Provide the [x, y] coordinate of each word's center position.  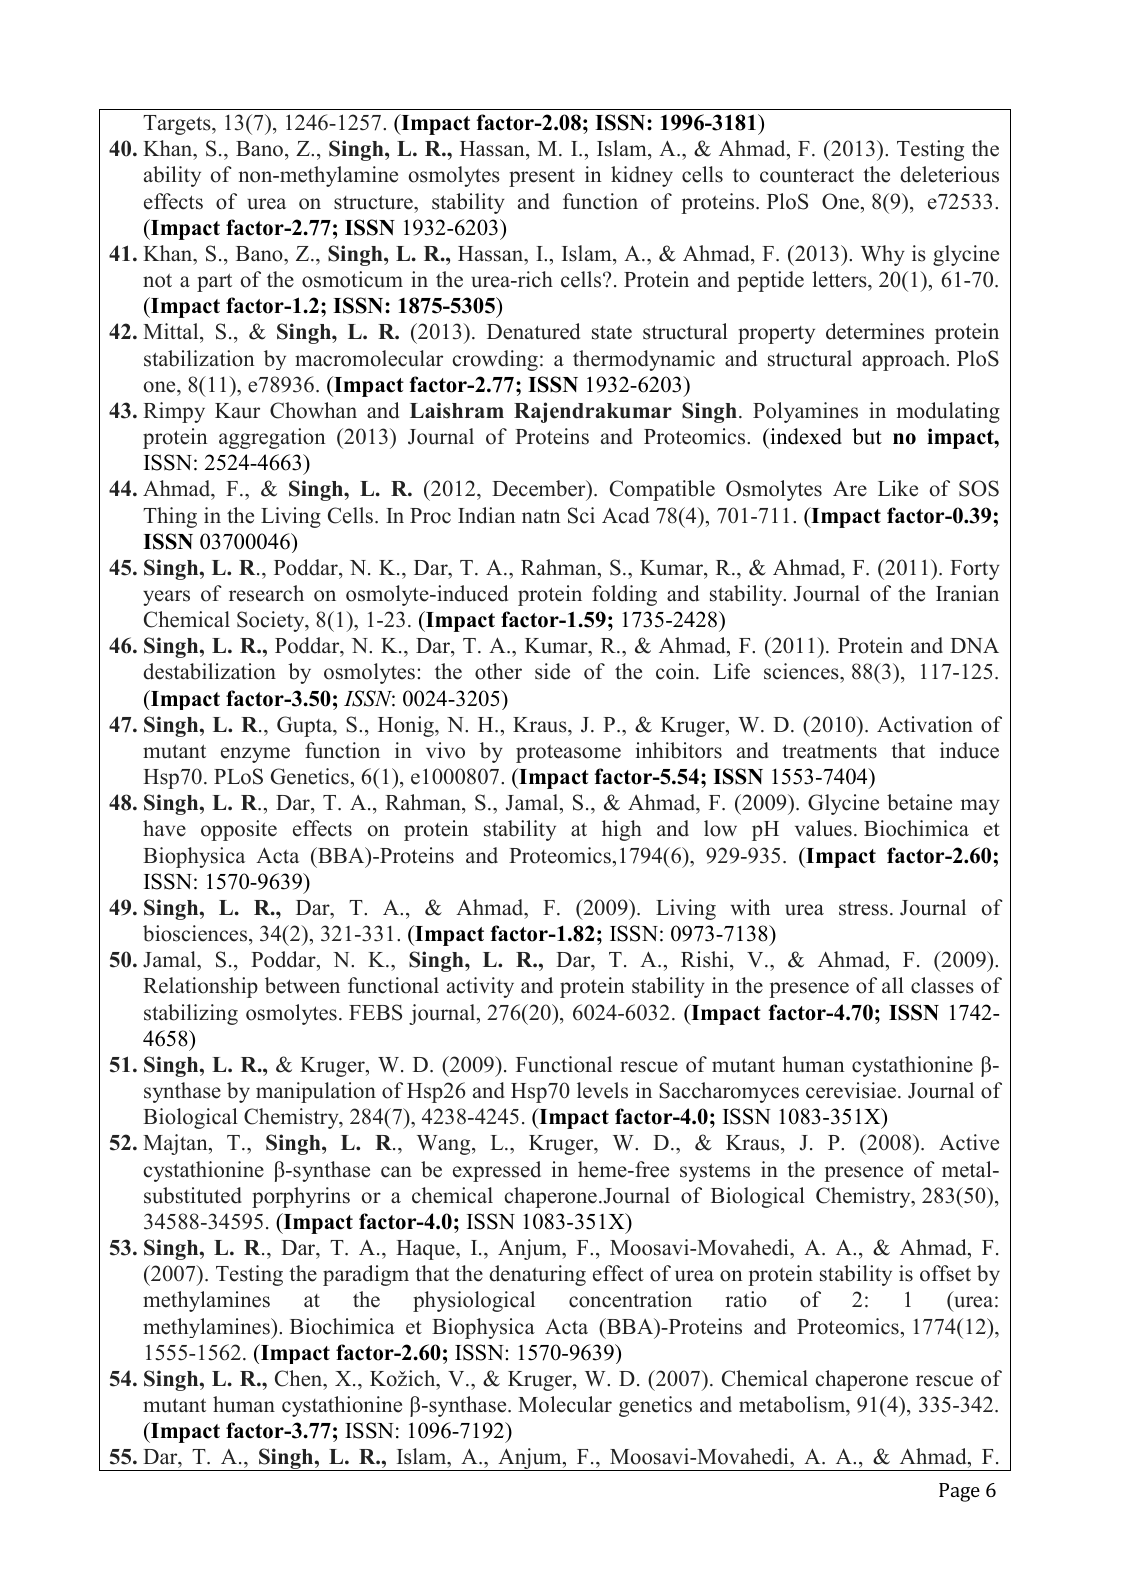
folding [624, 595]
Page [959, 1492]
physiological [474, 1301]
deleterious [949, 174]
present [542, 178]
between [302, 985]
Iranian [967, 593]
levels [602, 1090]
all [893, 985]
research [266, 593]
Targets [178, 125]
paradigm [366, 1275]
